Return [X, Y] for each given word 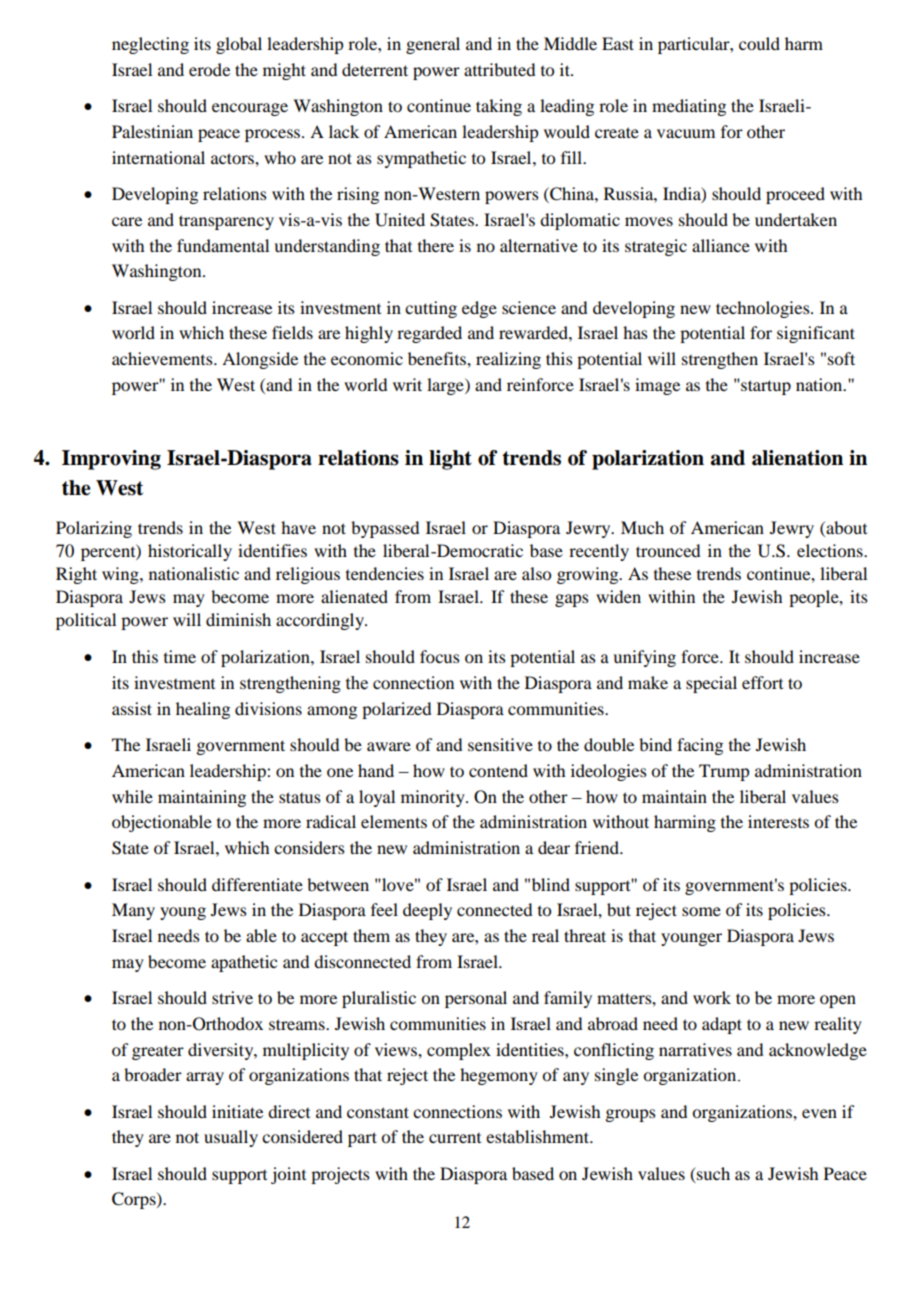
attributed [499, 69]
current [455, 1138]
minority [434, 798]
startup [765, 387]
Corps [135, 1200]
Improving [111, 460]
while [132, 796]
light [450, 460]
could [759, 43]
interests [778, 821]
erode [209, 69]
